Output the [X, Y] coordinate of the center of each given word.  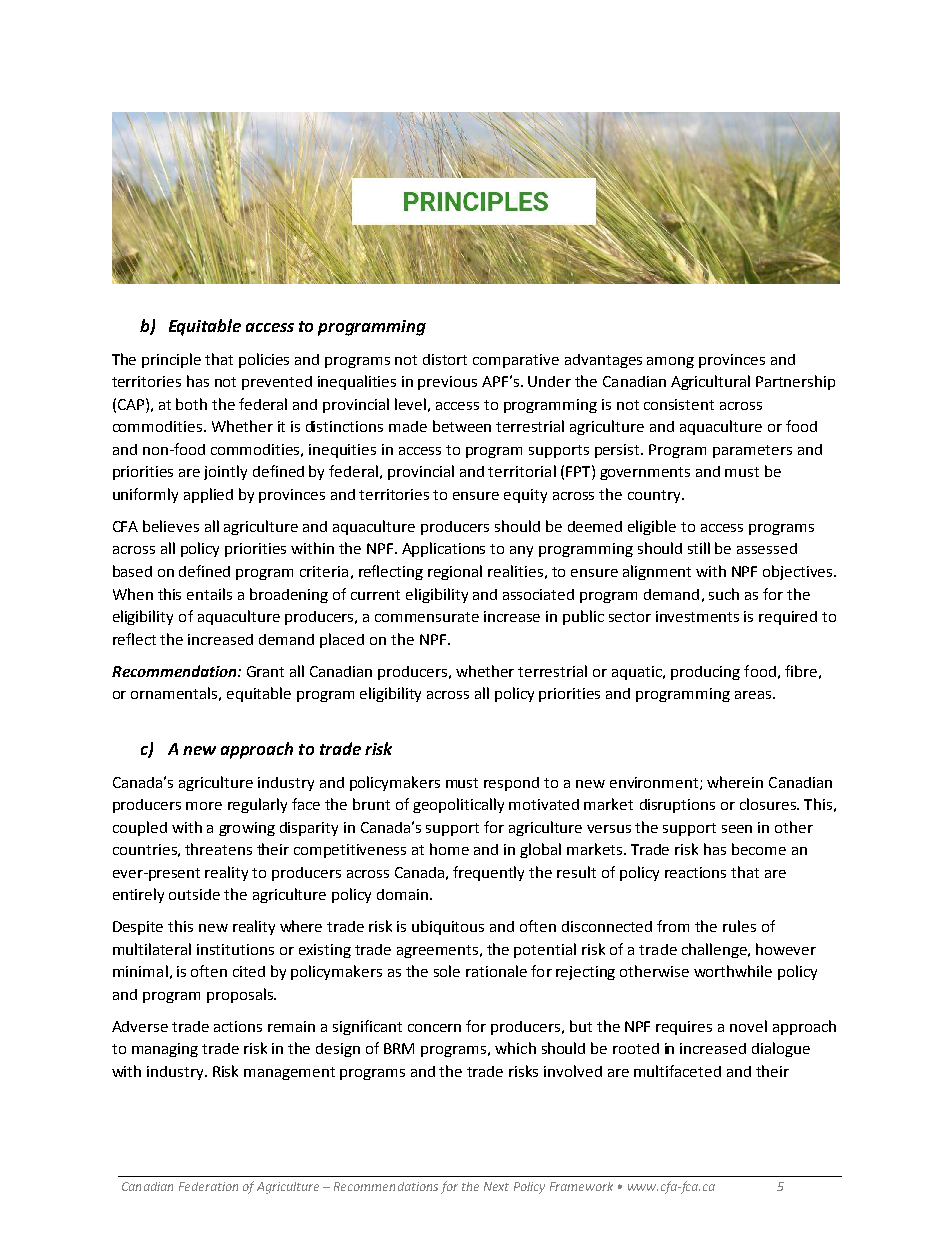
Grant [265, 671]
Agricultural [710, 382]
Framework [581, 1186]
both [191, 404]
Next [496, 1186]
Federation [208, 1186]
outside [194, 894]
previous [447, 383]
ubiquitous [448, 927]
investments [697, 616]
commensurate [427, 617]
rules [739, 926]
